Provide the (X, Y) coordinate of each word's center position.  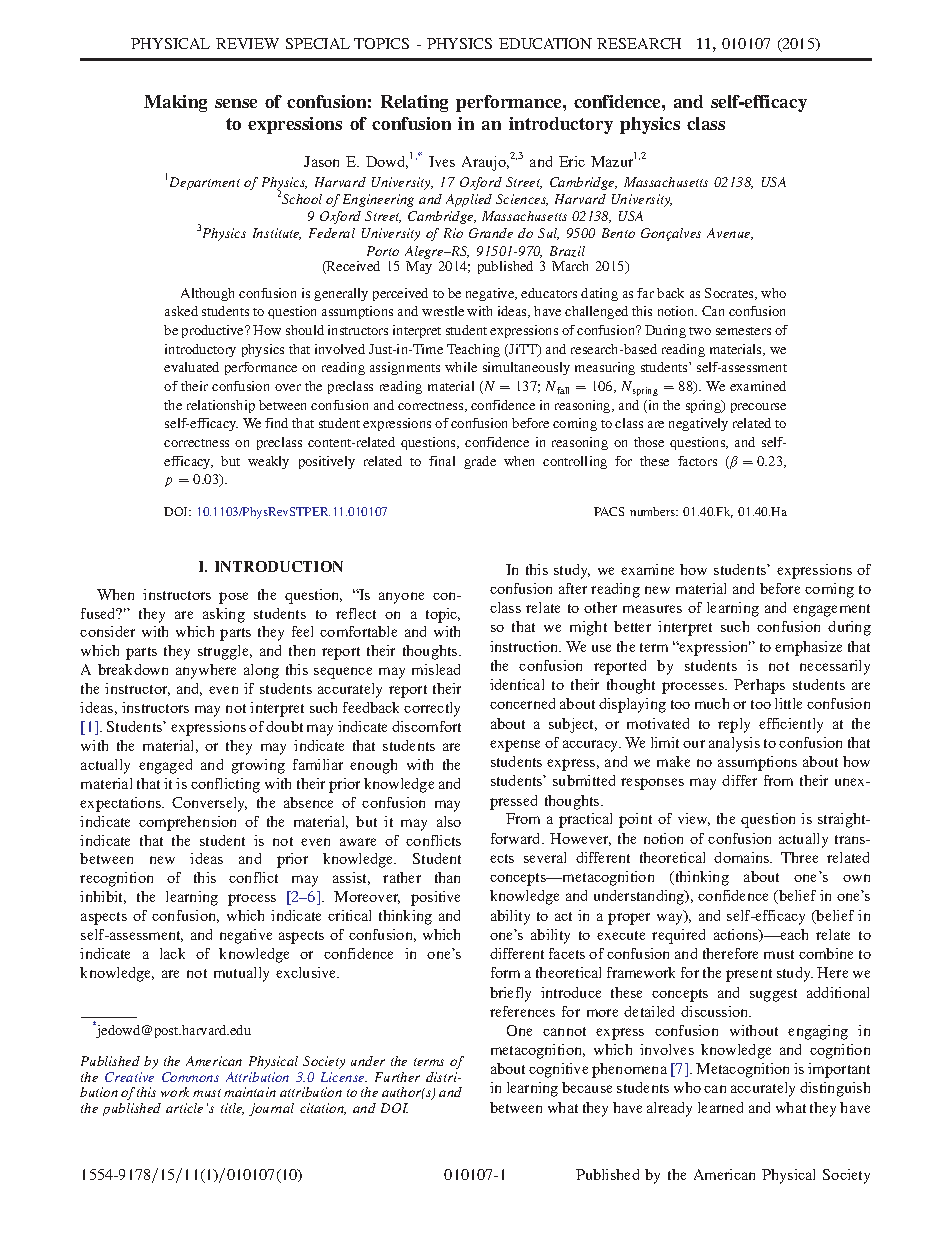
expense (515, 746)
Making (175, 103)
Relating (414, 103)
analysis (734, 744)
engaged (165, 766)
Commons (190, 1077)
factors (697, 461)
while (461, 367)
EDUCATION (545, 43)
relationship (221, 406)
